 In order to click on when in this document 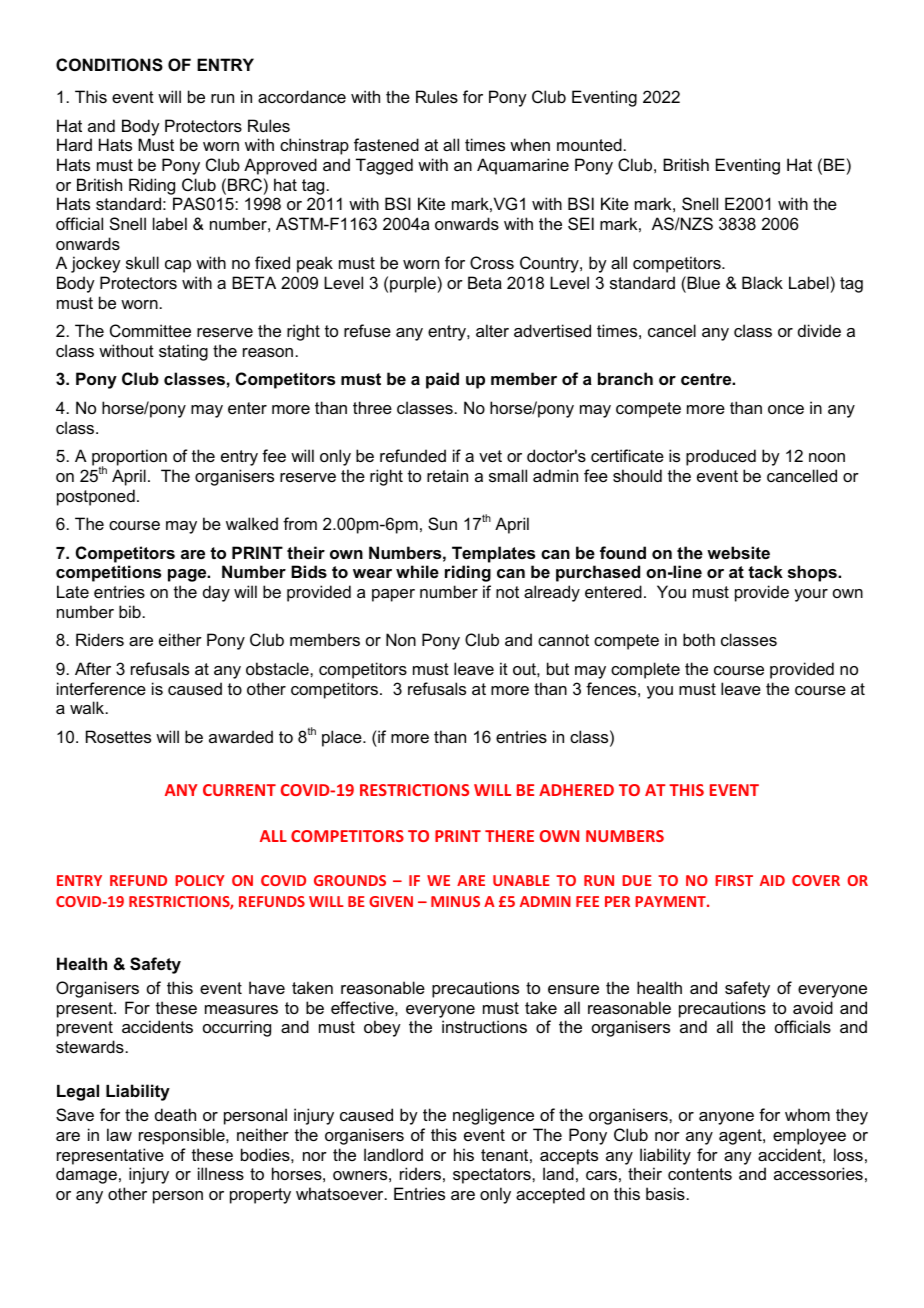, I will do `click(530, 144)`.
